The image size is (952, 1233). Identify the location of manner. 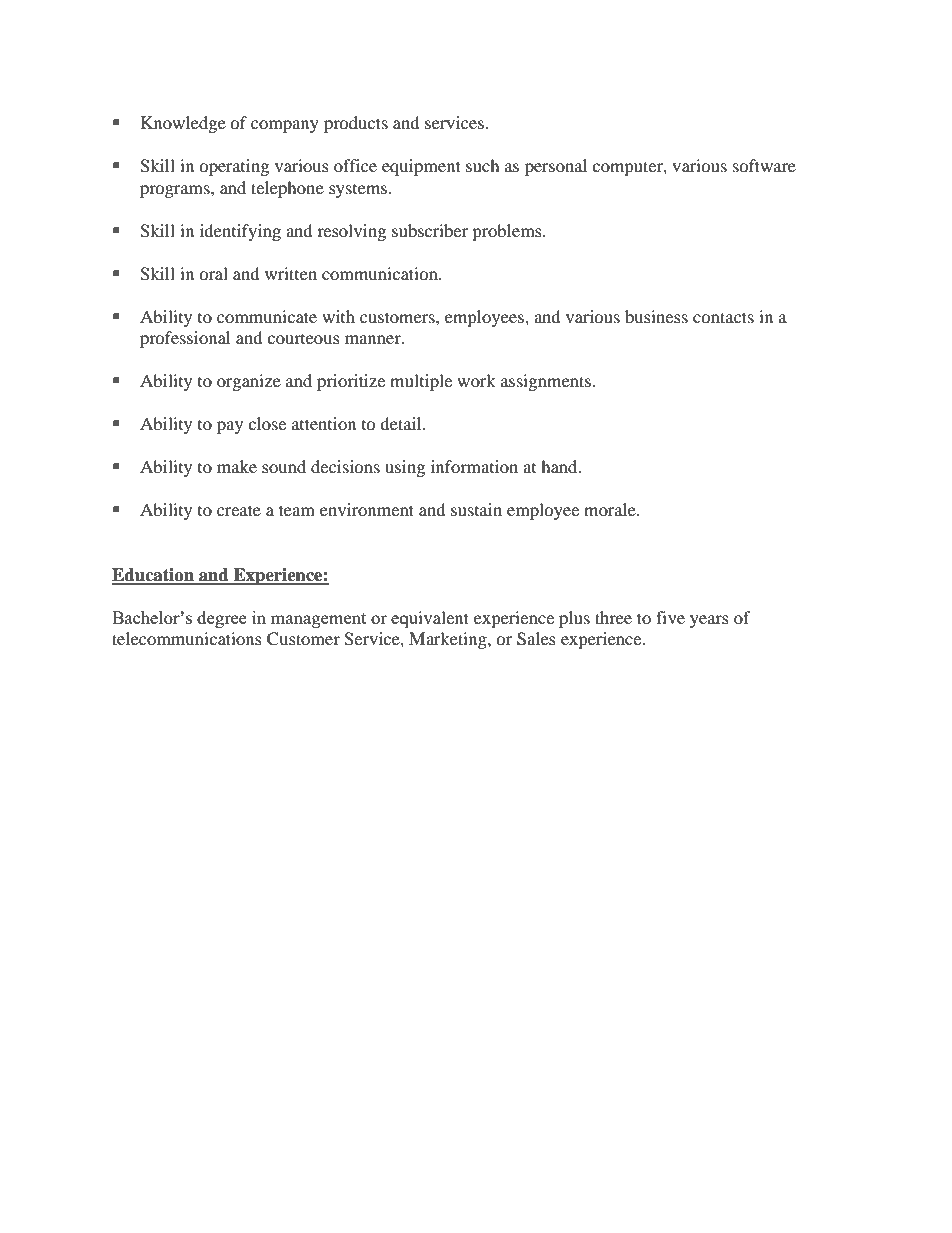
(374, 339).
